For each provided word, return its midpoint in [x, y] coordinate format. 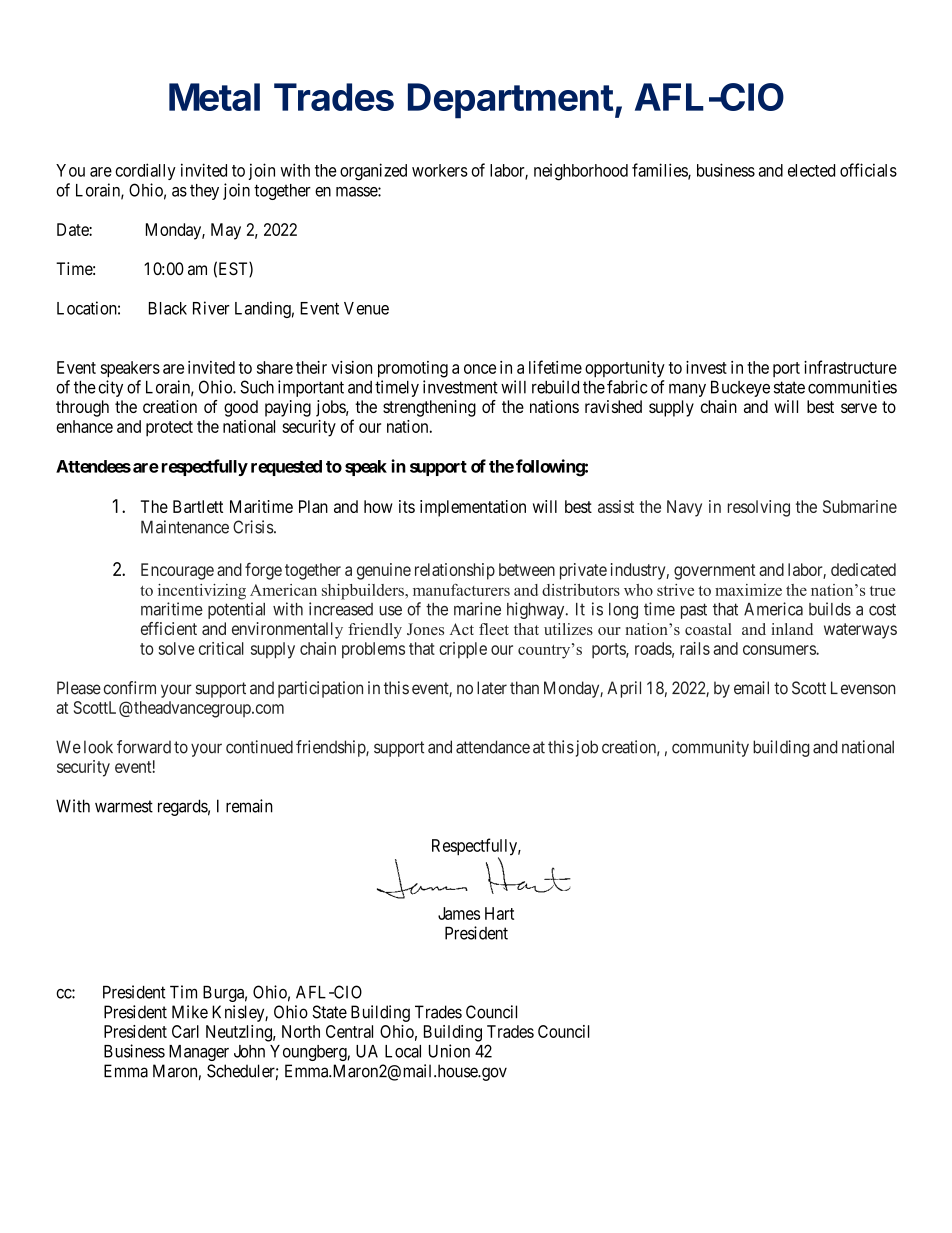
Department [511, 101]
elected [811, 170]
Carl [185, 1031]
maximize [748, 590]
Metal [214, 97]
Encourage [177, 571]
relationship [455, 571]
